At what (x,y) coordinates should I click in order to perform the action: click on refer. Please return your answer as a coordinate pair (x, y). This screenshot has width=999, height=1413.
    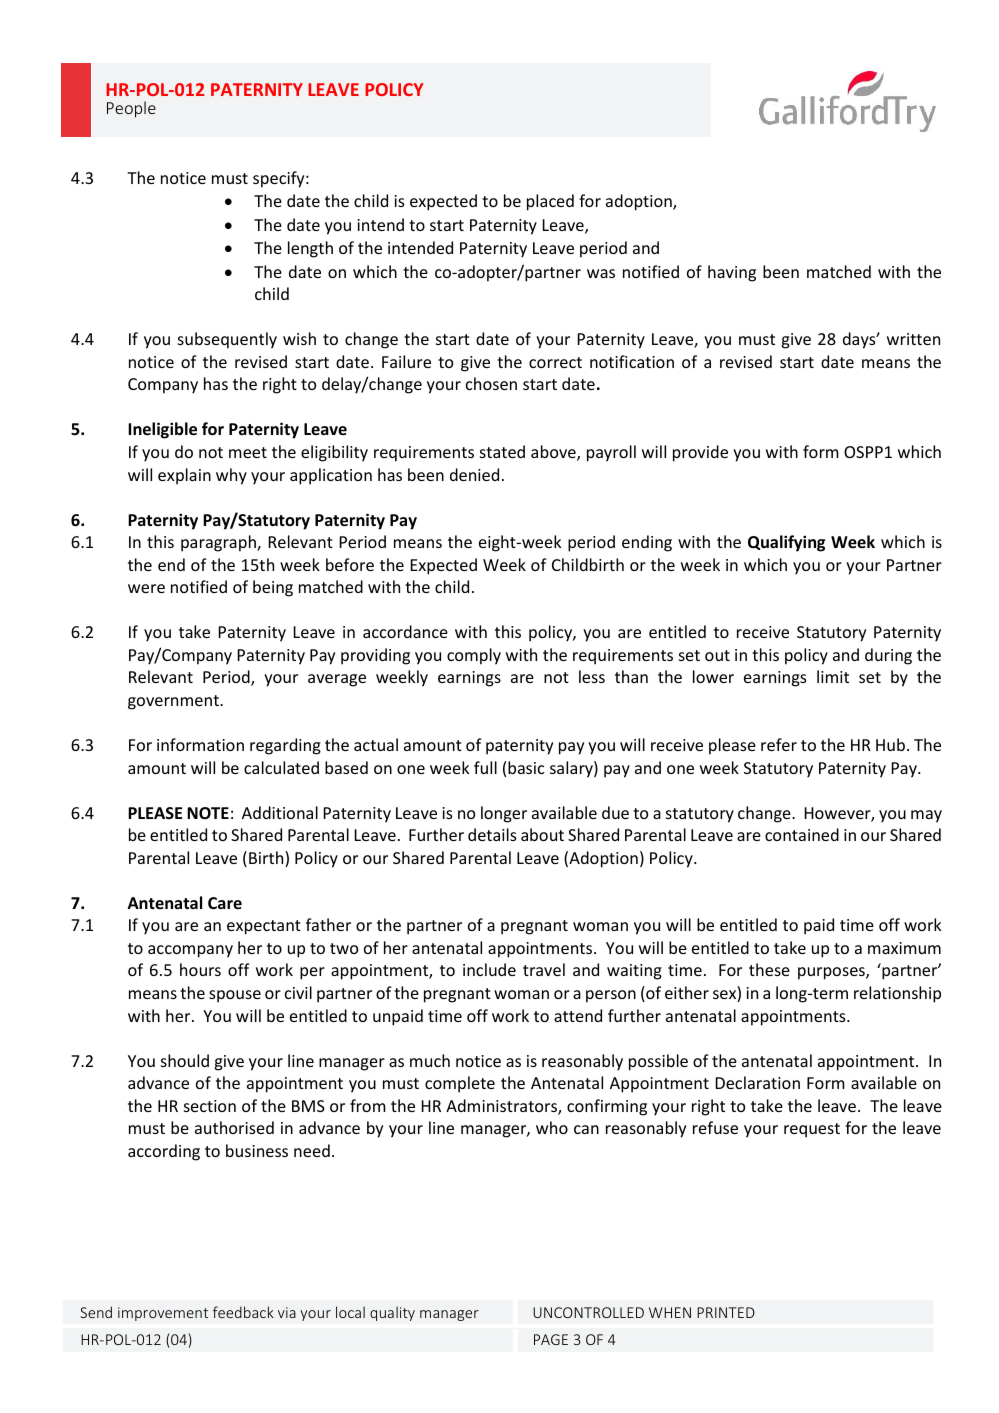
    Looking at the image, I should click on (779, 744).
